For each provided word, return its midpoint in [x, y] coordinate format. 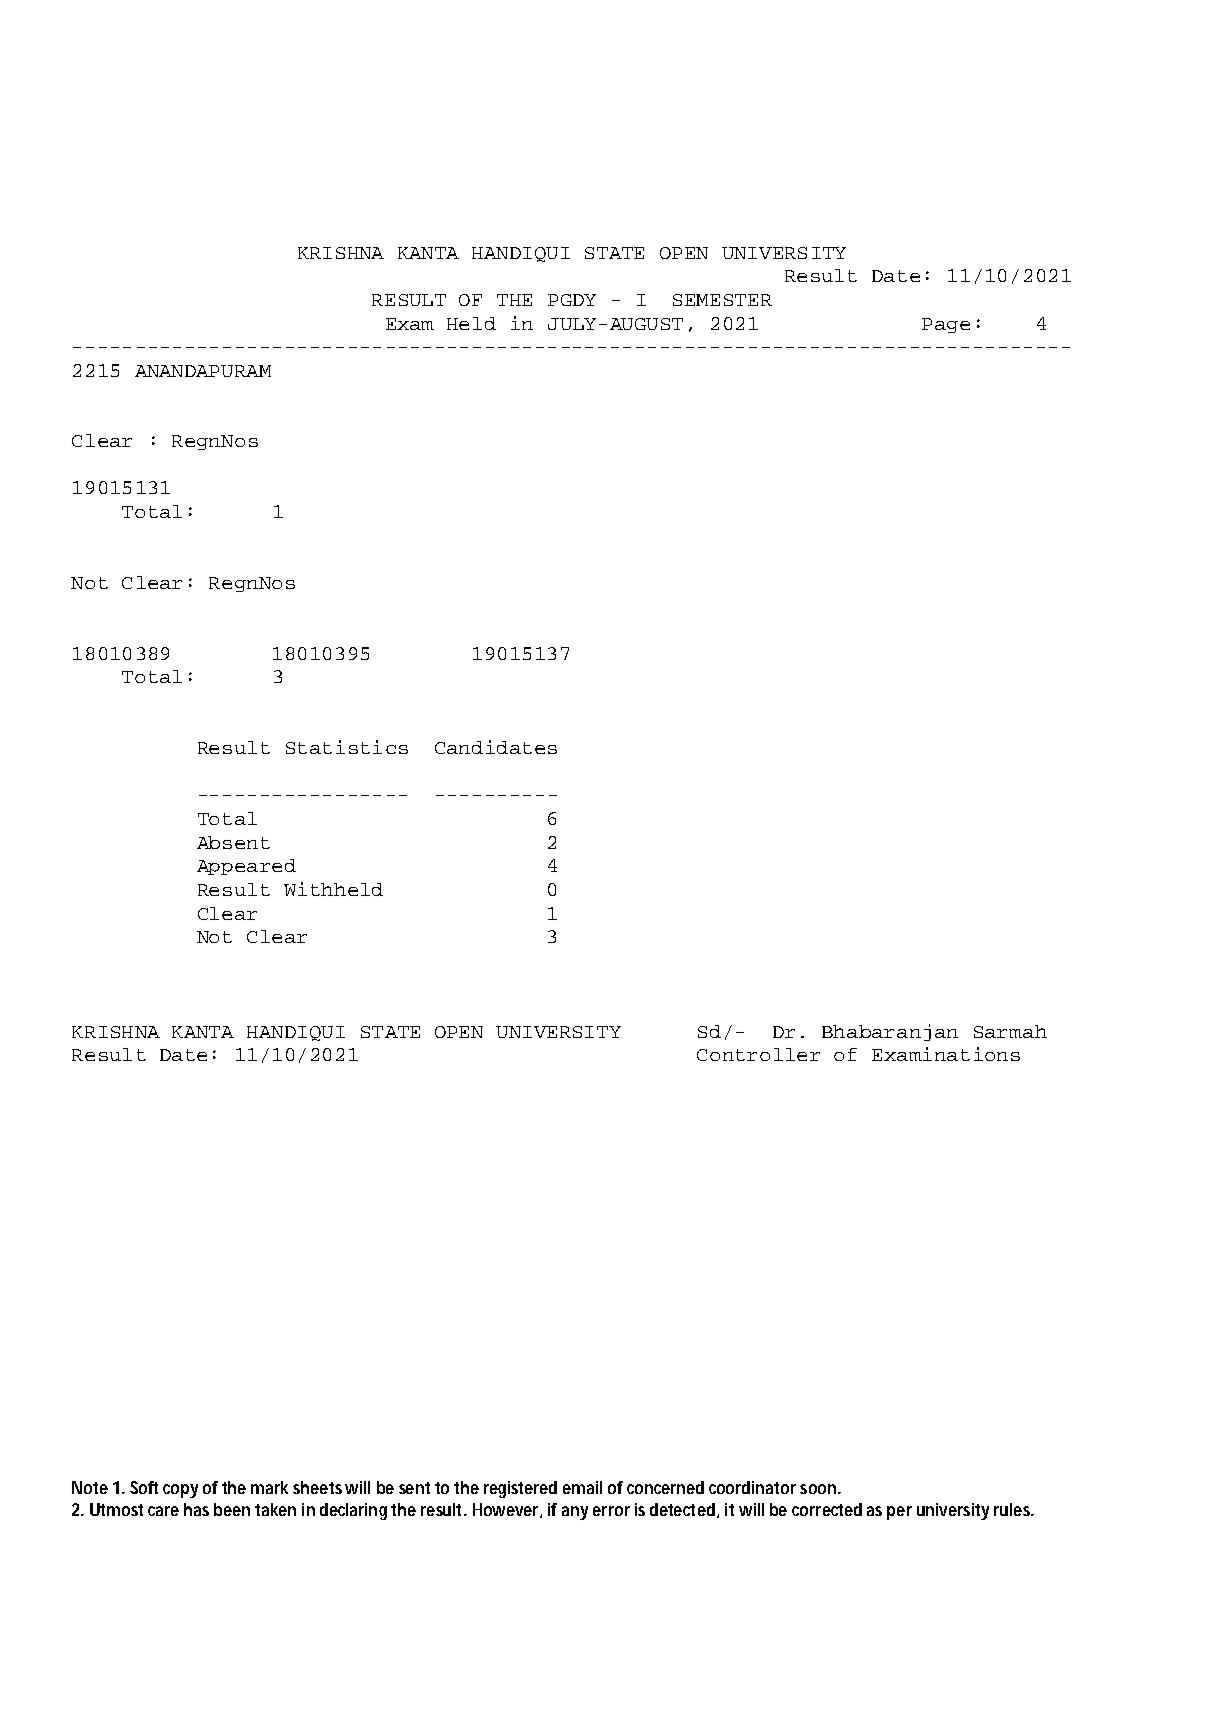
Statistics [347, 747]
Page [946, 325]
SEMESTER [722, 300]
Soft [144, 1487]
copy [180, 1491]
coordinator [752, 1487]
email [582, 1487]
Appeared [246, 867]
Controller [758, 1054]
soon [819, 1489]
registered [520, 1489]
